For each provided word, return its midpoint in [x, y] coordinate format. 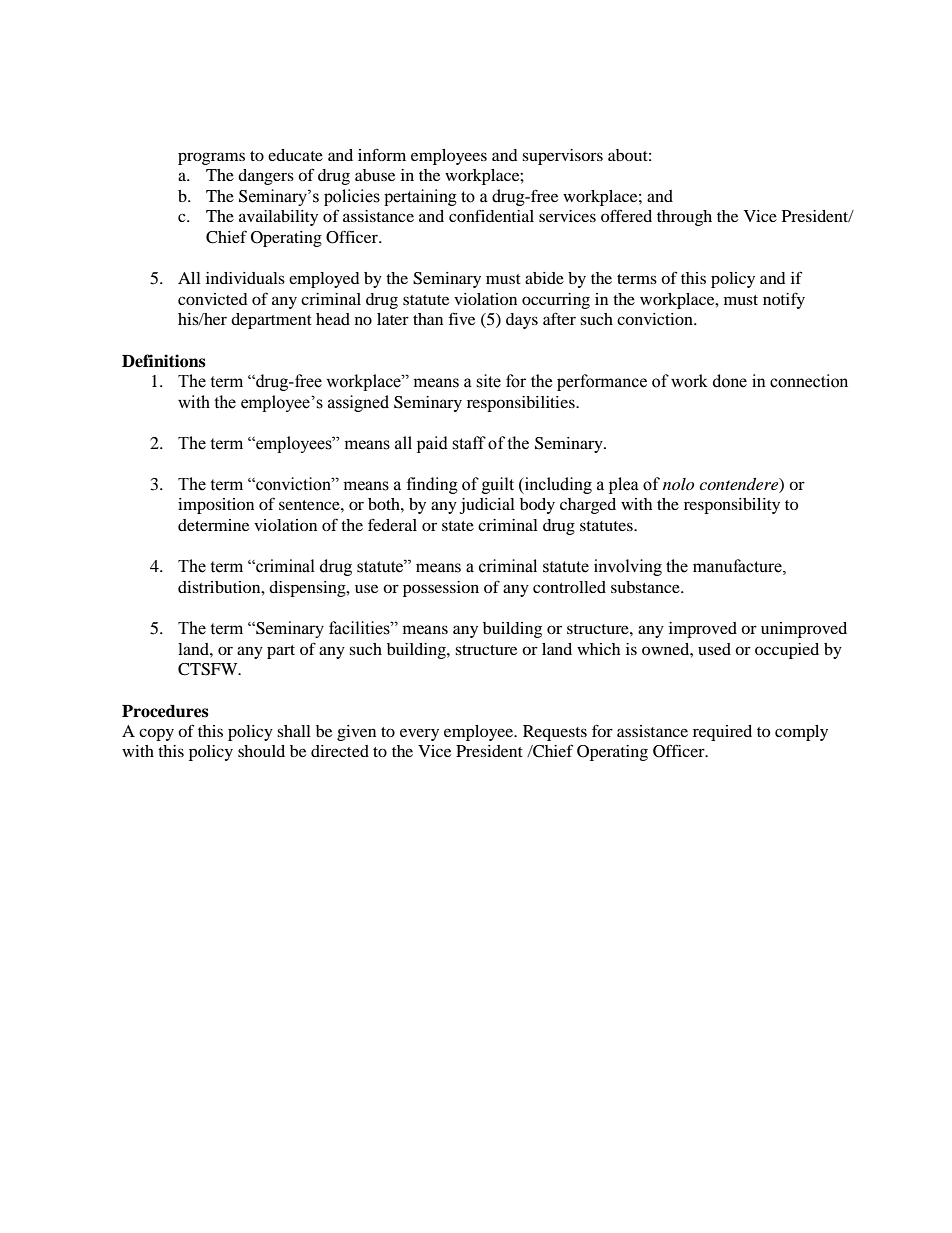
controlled [569, 587]
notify [784, 300]
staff [469, 443]
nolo [678, 484]
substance [646, 587]
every [419, 734]
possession [441, 589]
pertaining [420, 197]
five [462, 318]
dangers [266, 177]
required [722, 733]
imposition [216, 506]
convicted [213, 299]
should [261, 751]
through [684, 218]
